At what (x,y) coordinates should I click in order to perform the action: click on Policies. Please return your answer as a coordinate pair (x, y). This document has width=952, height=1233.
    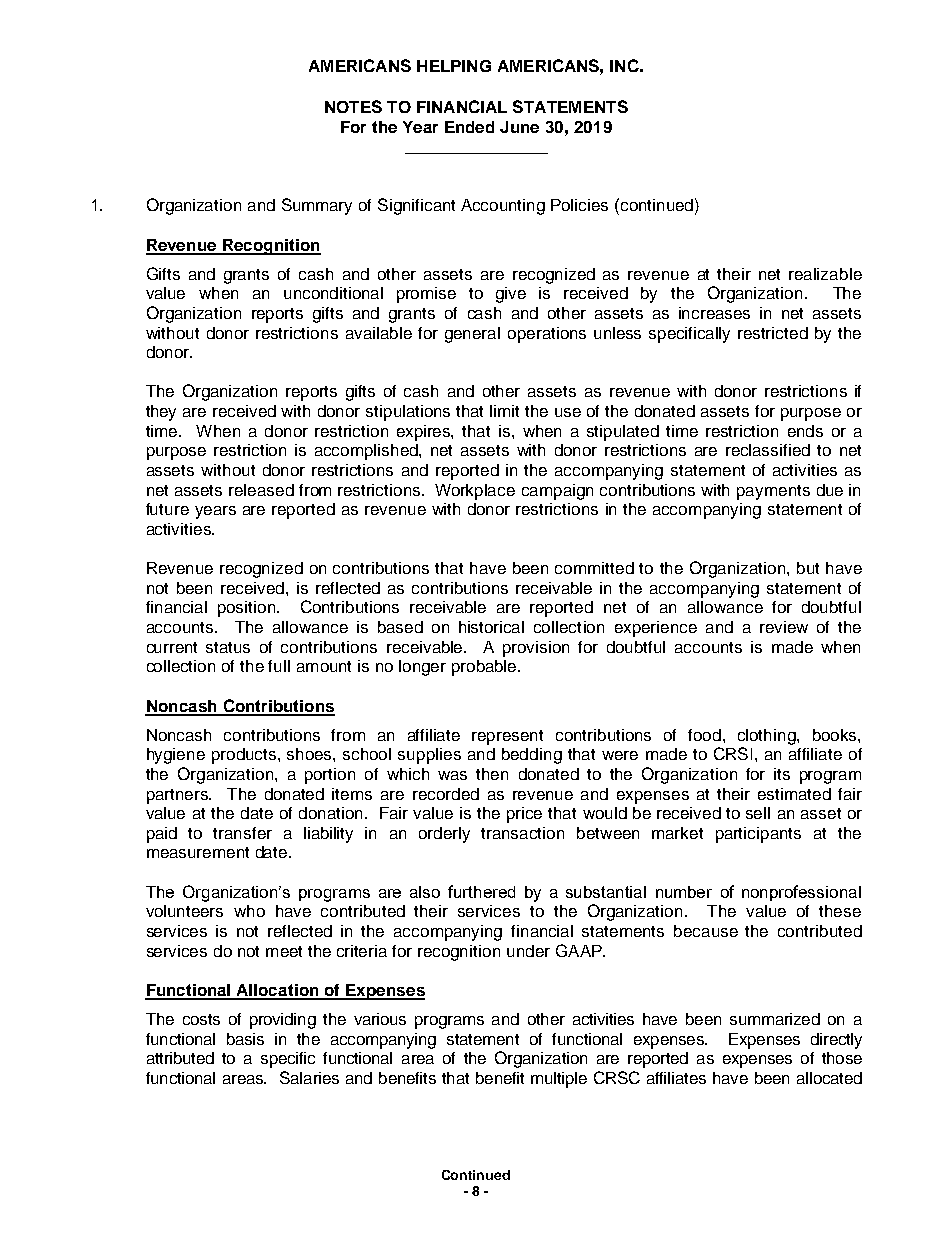
    Looking at the image, I should click on (579, 205).
